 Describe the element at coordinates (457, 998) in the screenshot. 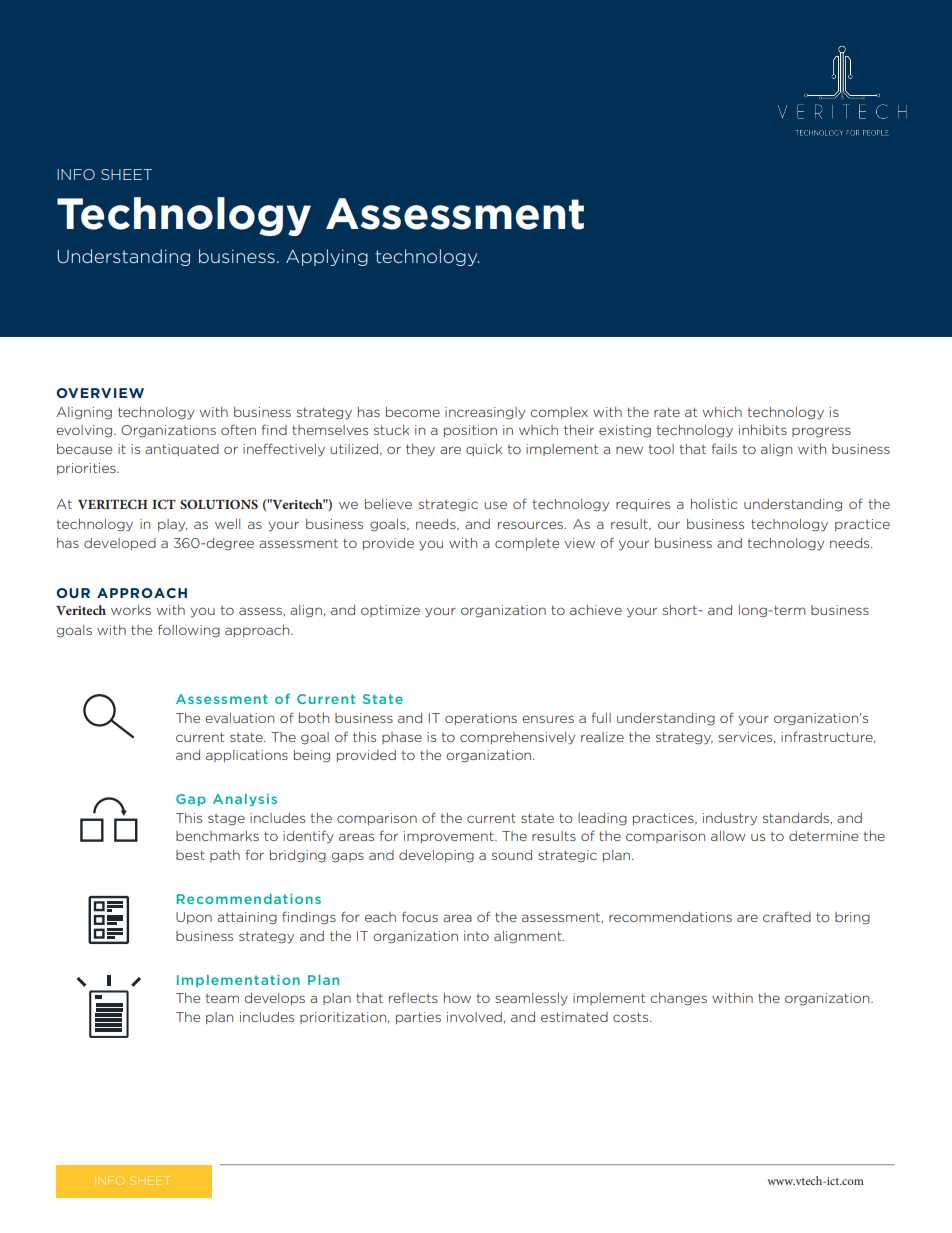

I see `how` at that location.
